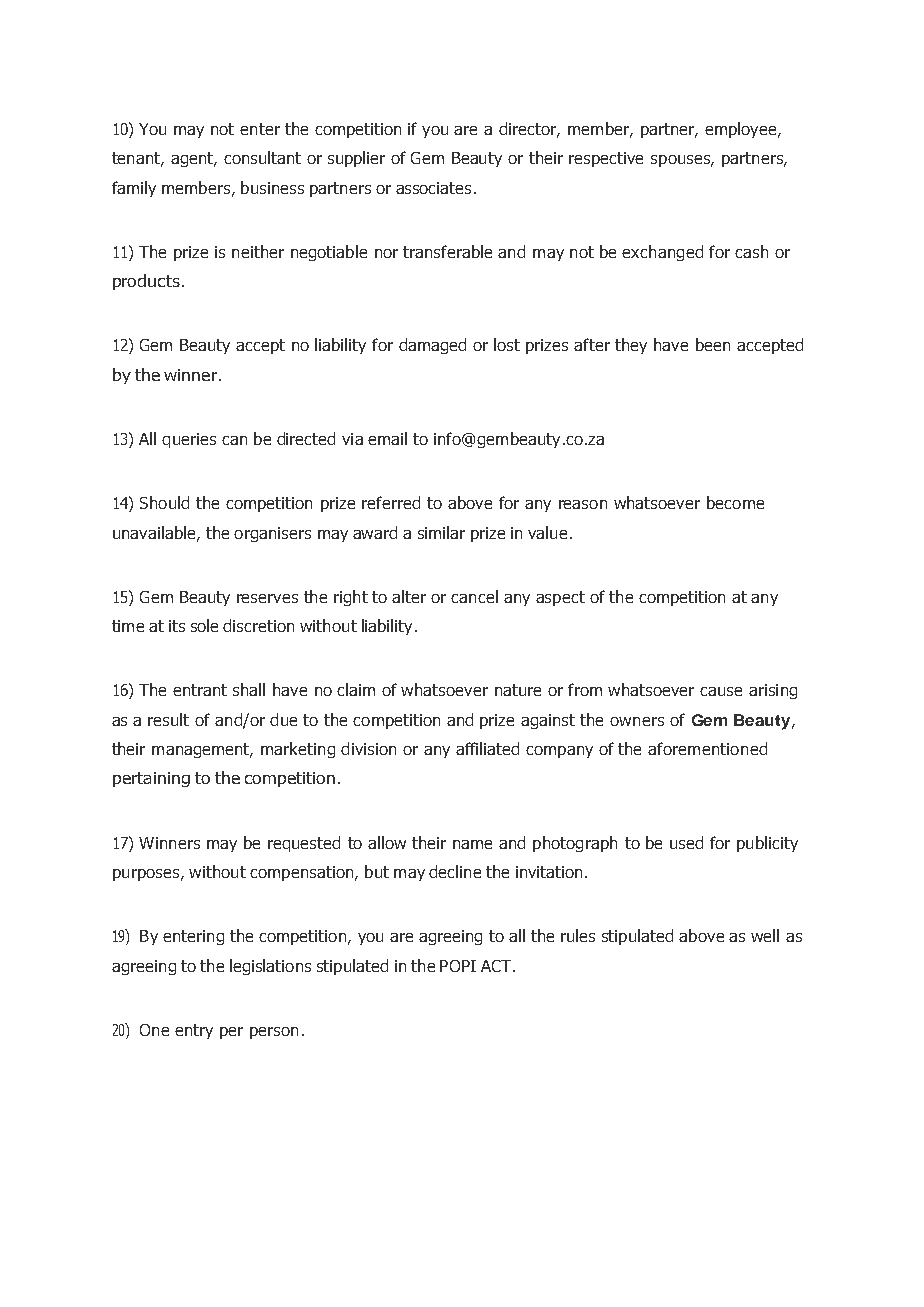 The width and height of the screenshot is (924, 1307). I want to click on employee, so click(742, 130).
